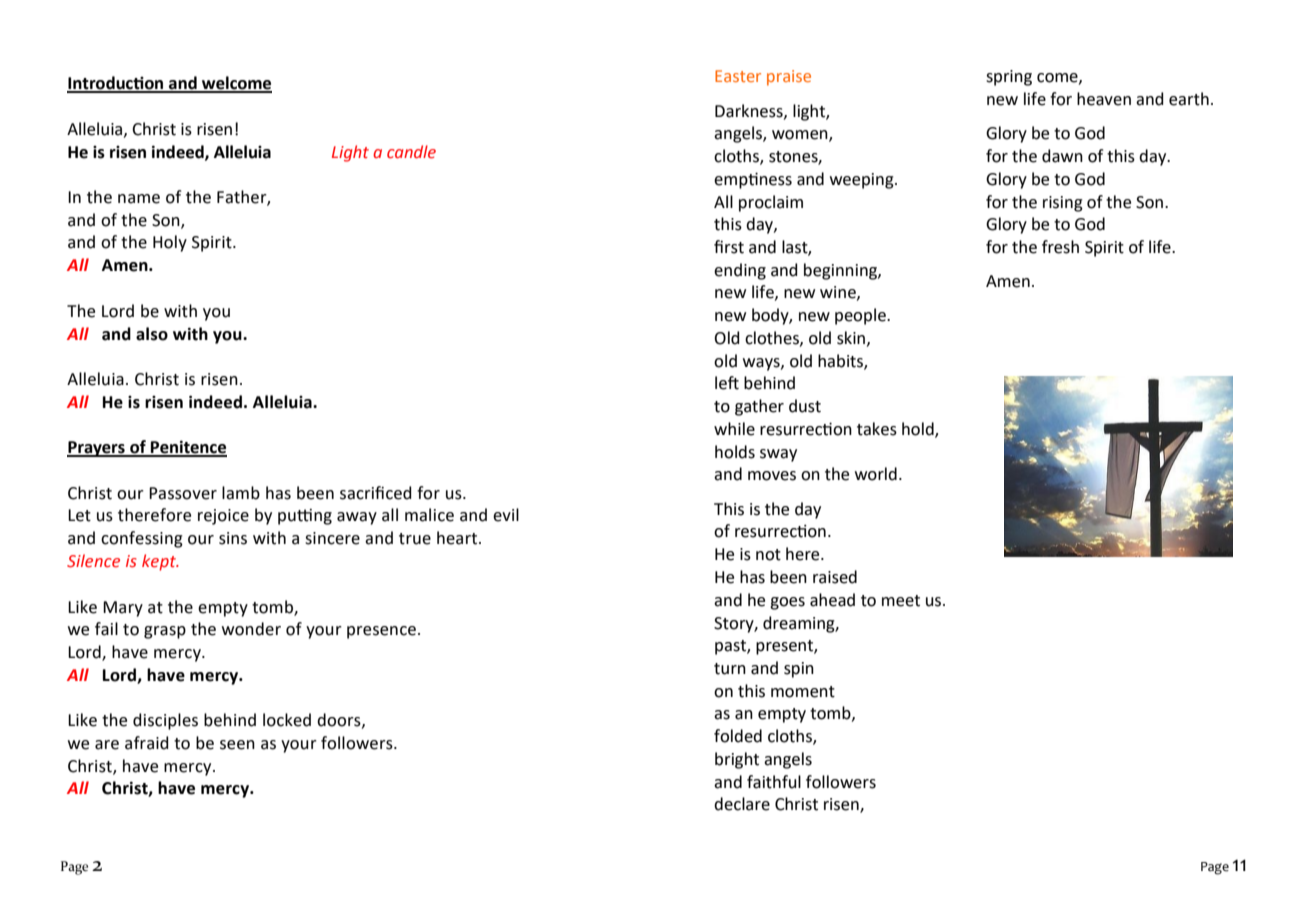 This screenshot has width=1308, height=924. Describe the element at coordinates (165, 632) in the screenshot. I see `grasp` at that location.
